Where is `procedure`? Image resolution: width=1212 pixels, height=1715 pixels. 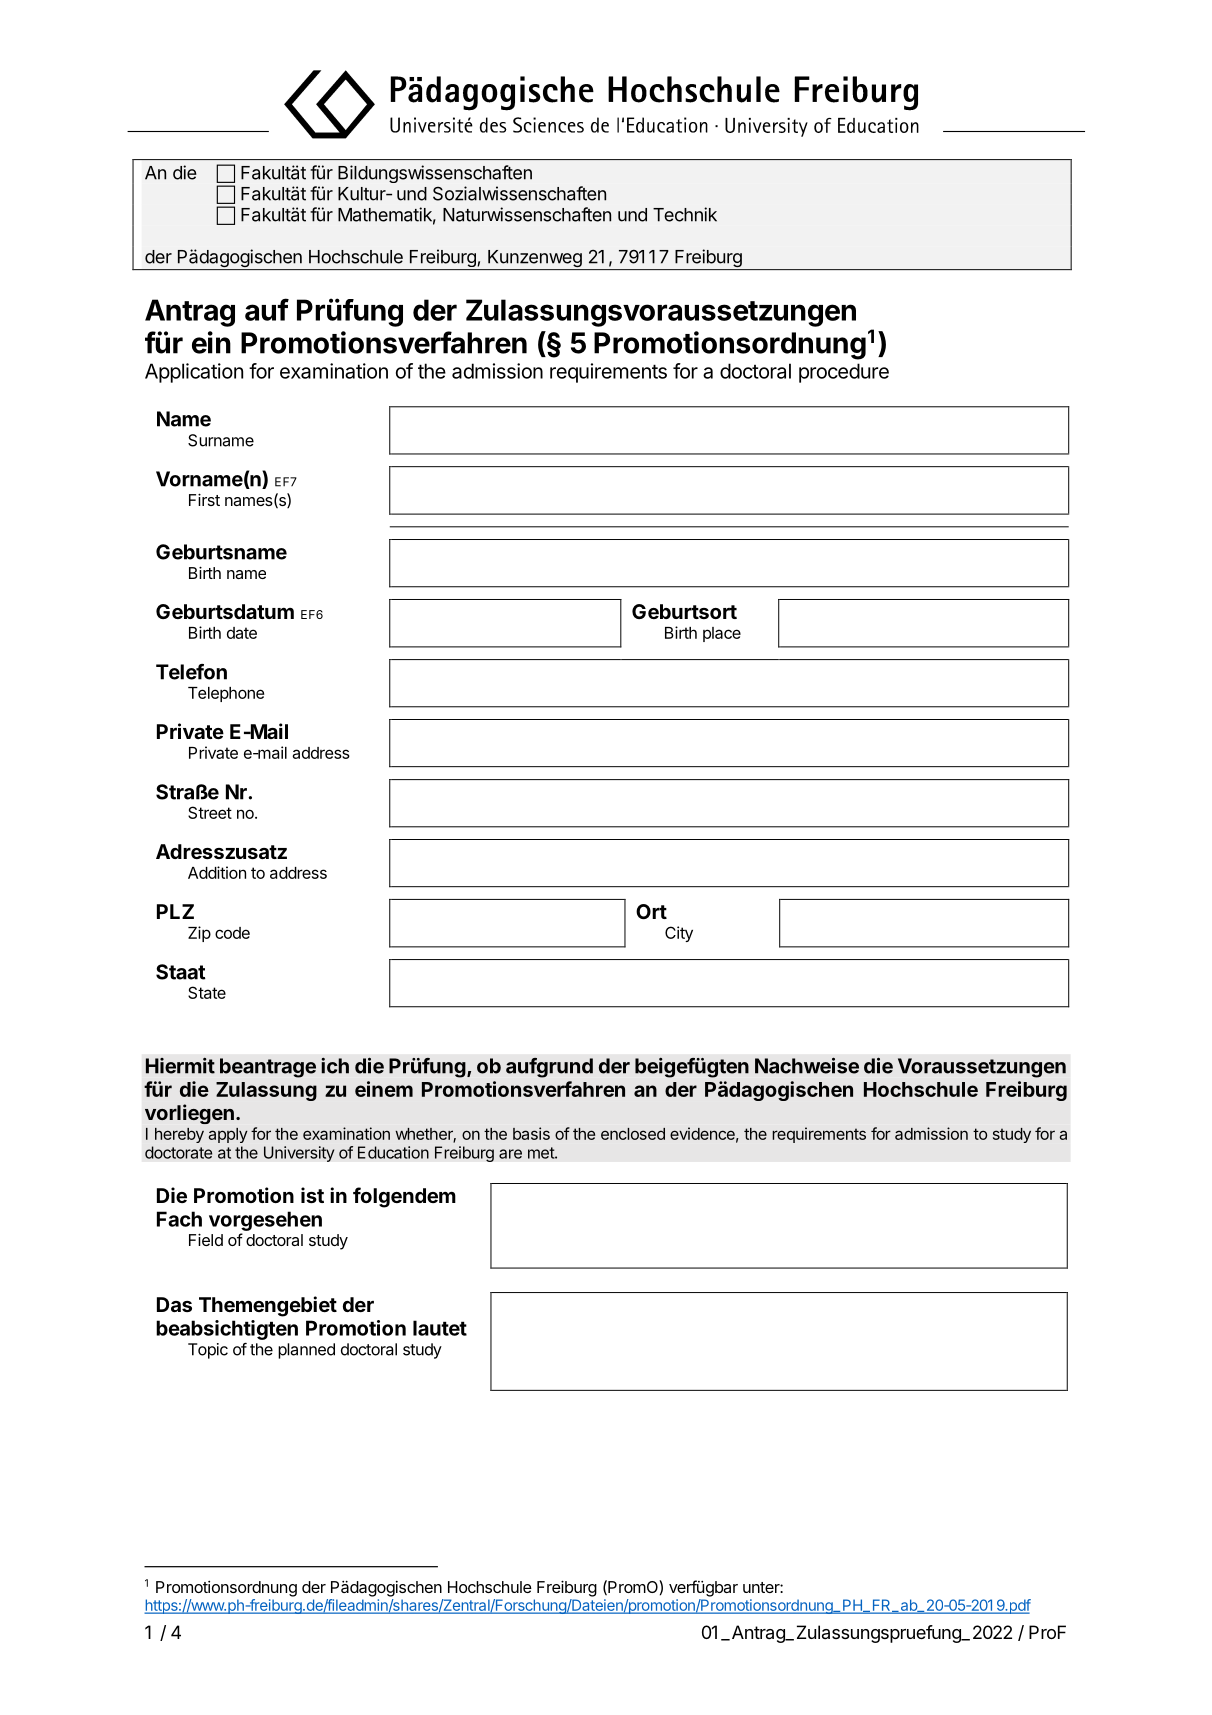
procedure is located at coordinates (844, 373).
